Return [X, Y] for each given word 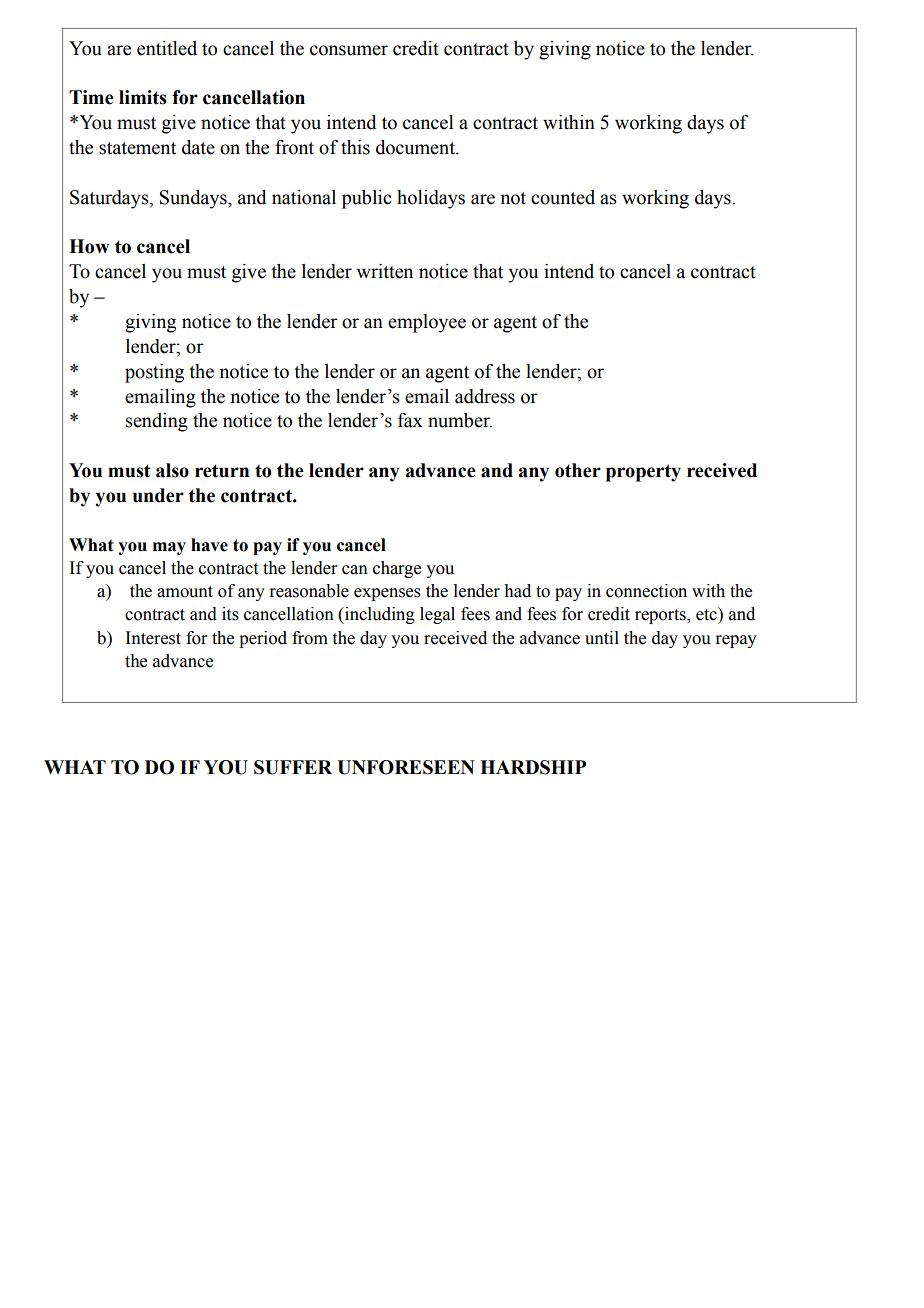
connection [646, 591]
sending [157, 422]
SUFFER [293, 767]
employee [427, 323]
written [385, 271]
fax [410, 420]
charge [397, 569]
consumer [349, 50]
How [89, 246]
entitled [167, 48]
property [643, 473]
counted [563, 197]
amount [185, 592]
